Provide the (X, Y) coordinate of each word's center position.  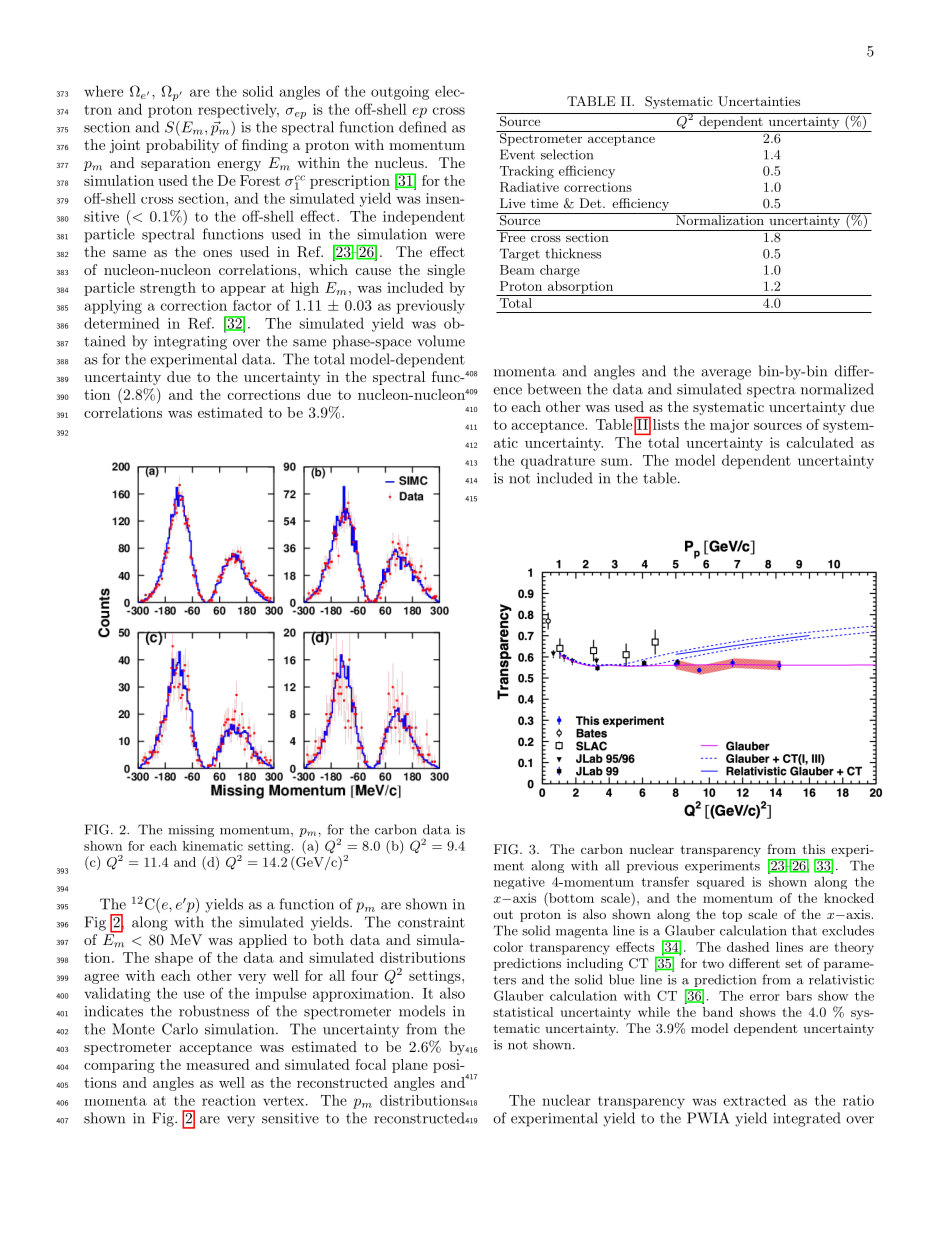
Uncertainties (759, 101)
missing (191, 831)
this (813, 849)
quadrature (558, 461)
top (732, 916)
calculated (820, 442)
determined (122, 323)
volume (441, 341)
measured (218, 1064)
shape (174, 959)
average (726, 374)
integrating (190, 343)
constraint (431, 922)
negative (519, 883)
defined (422, 127)
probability (183, 146)
